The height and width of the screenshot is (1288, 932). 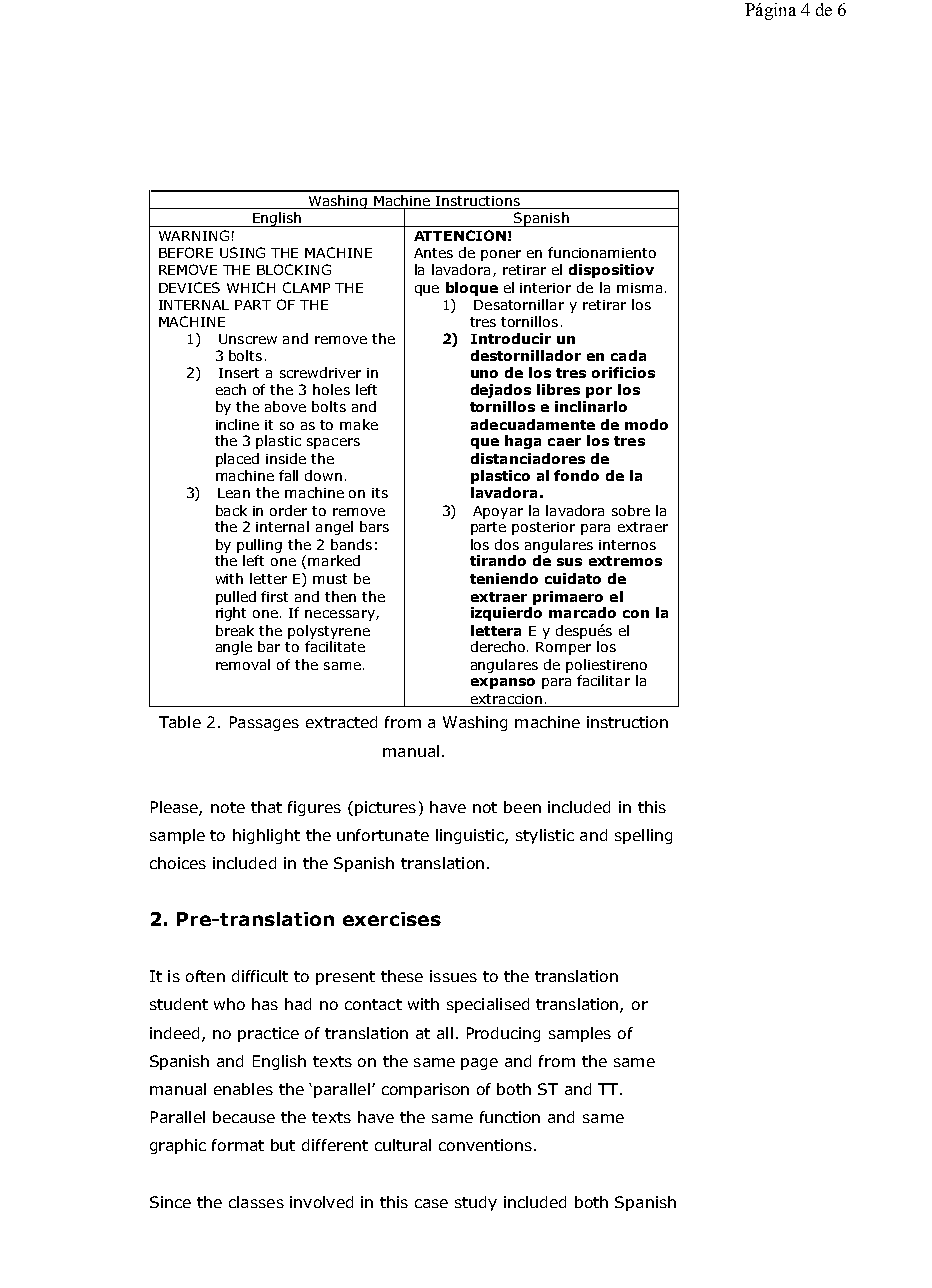 What do you see at coordinates (545, 288) in the screenshot?
I see `interior` at bounding box center [545, 288].
